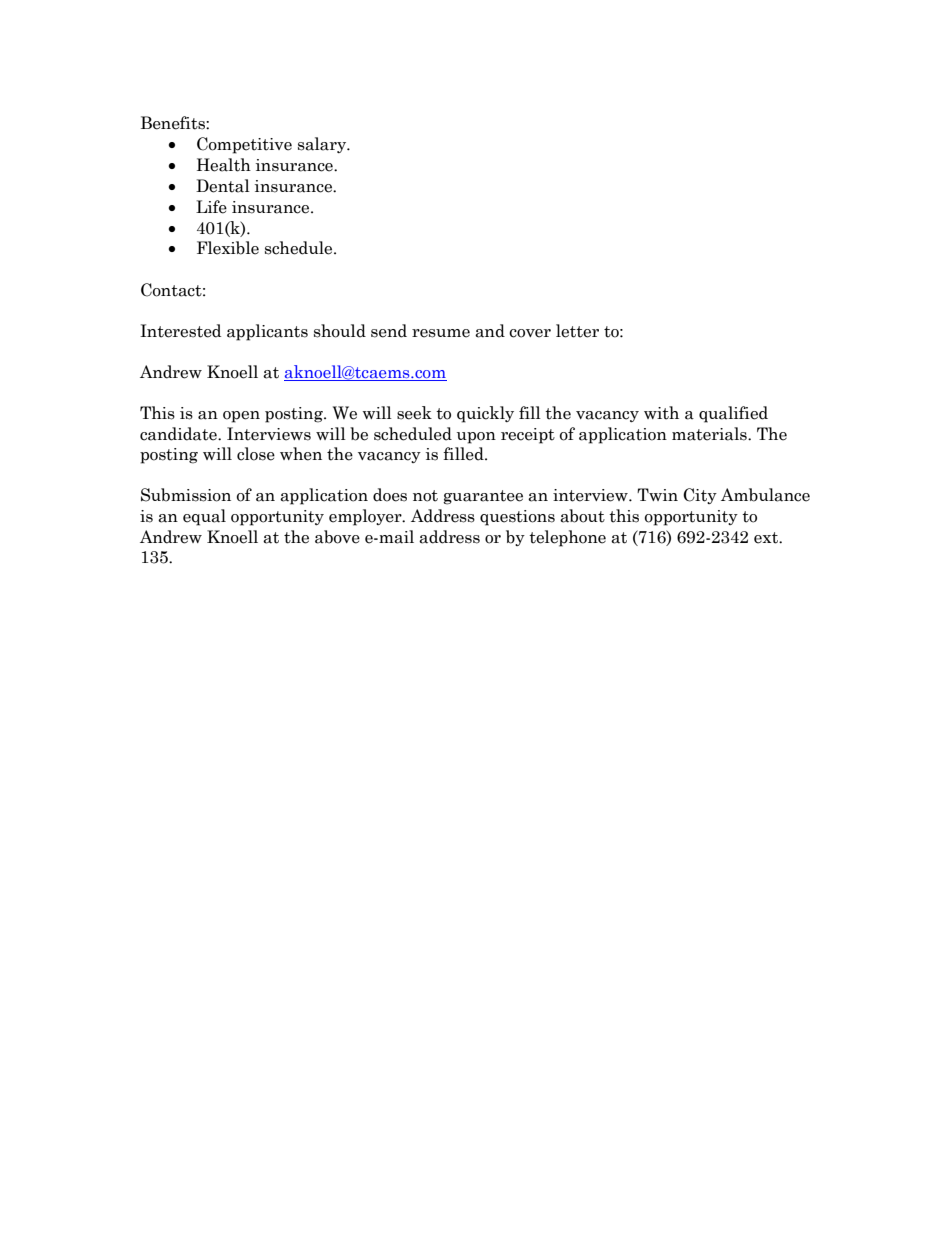  I want to click on salary, so click(323, 145).
